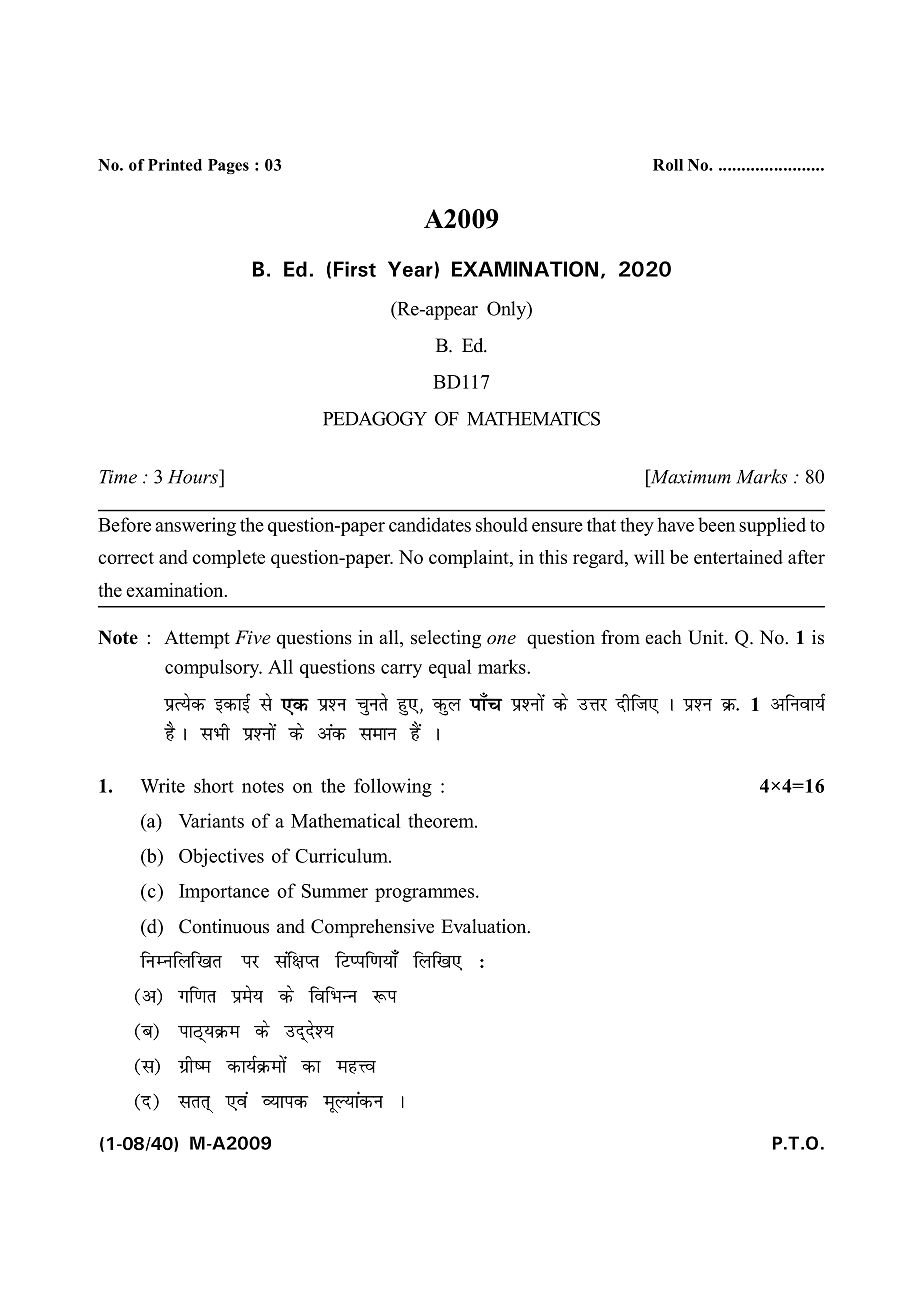  Describe the element at coordinates (213, 668) in the screenshot. I see `compulsory` at that location.
